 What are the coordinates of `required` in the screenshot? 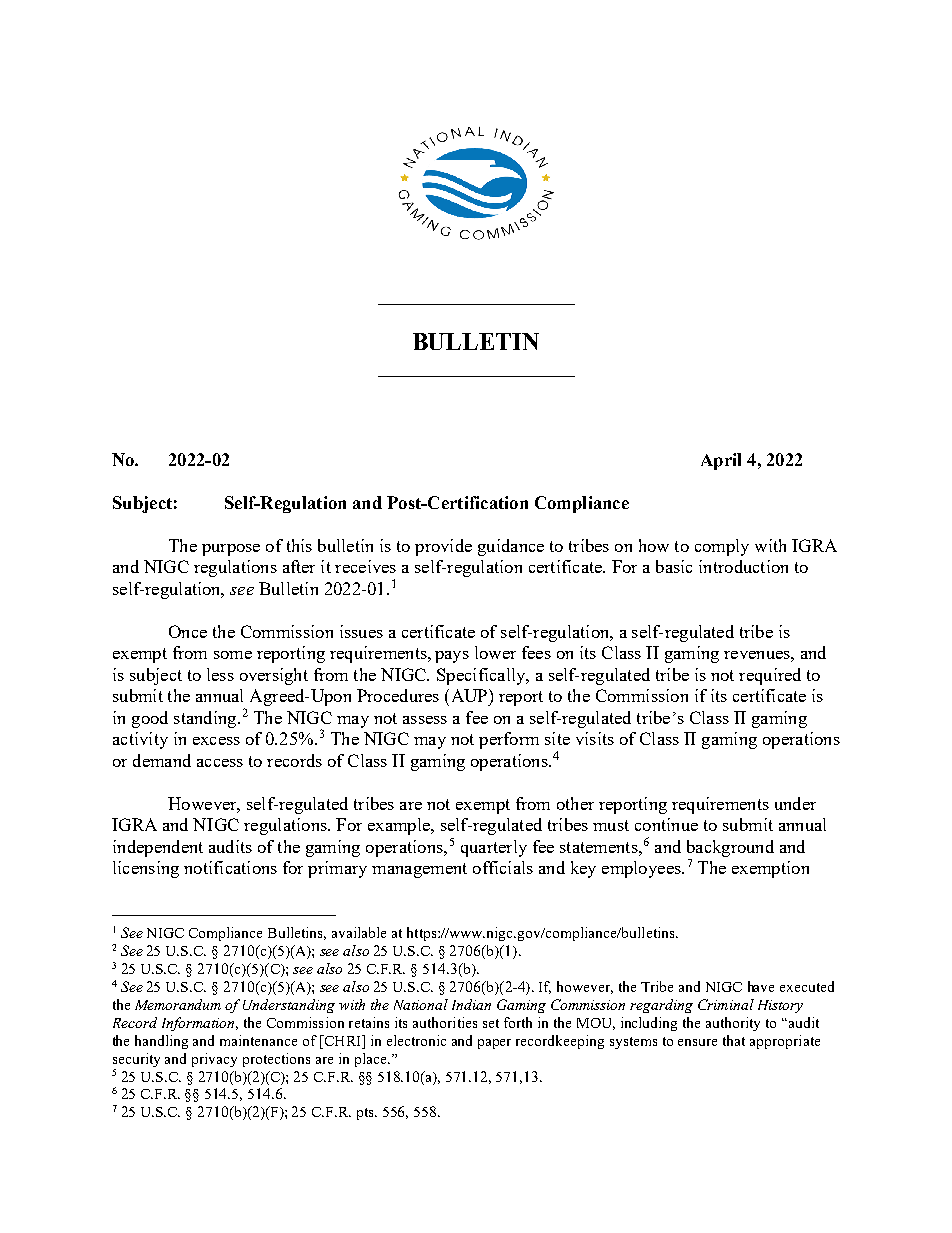 It's located at (770, 676).
